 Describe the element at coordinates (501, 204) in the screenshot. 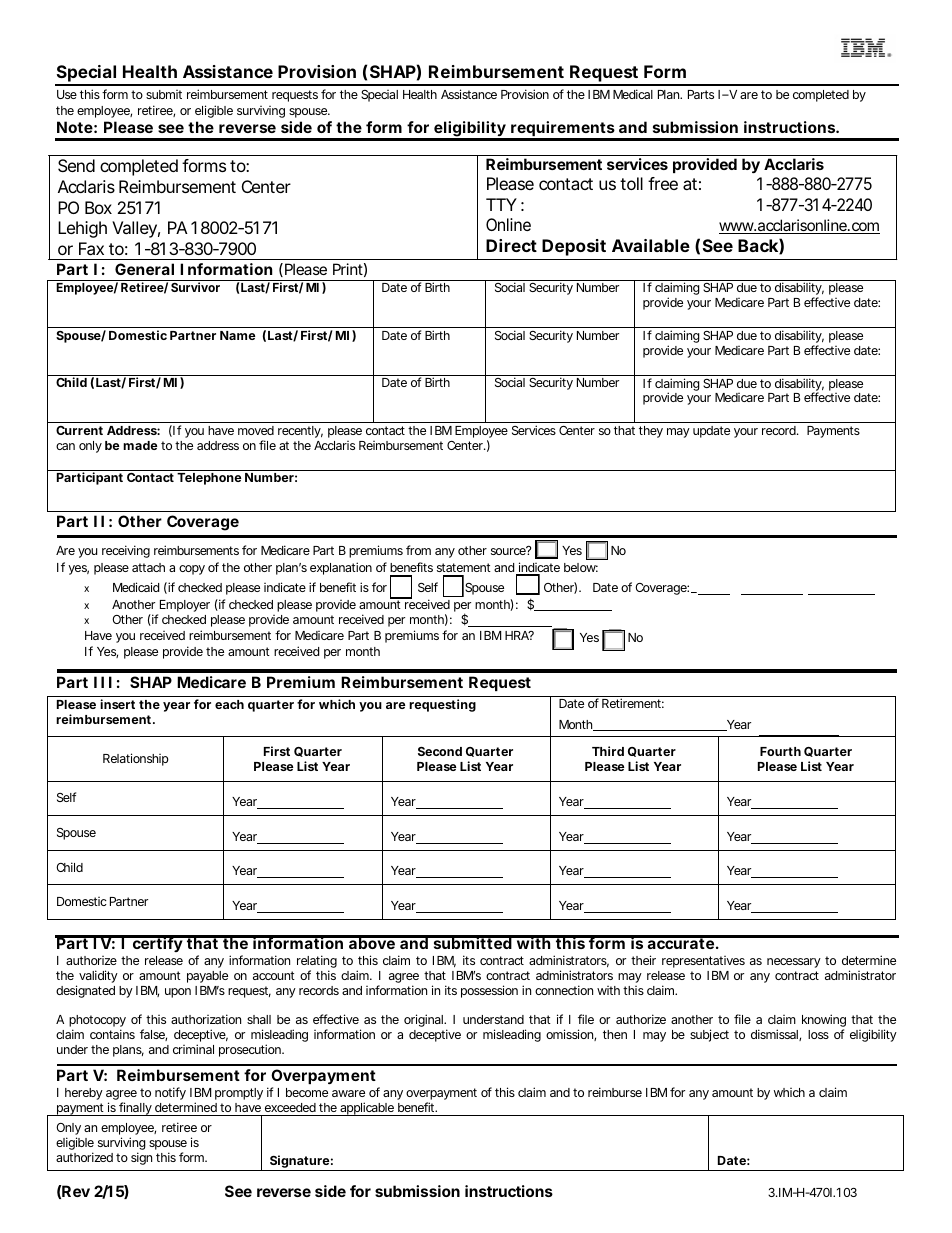

I see `TTY` at that location.
